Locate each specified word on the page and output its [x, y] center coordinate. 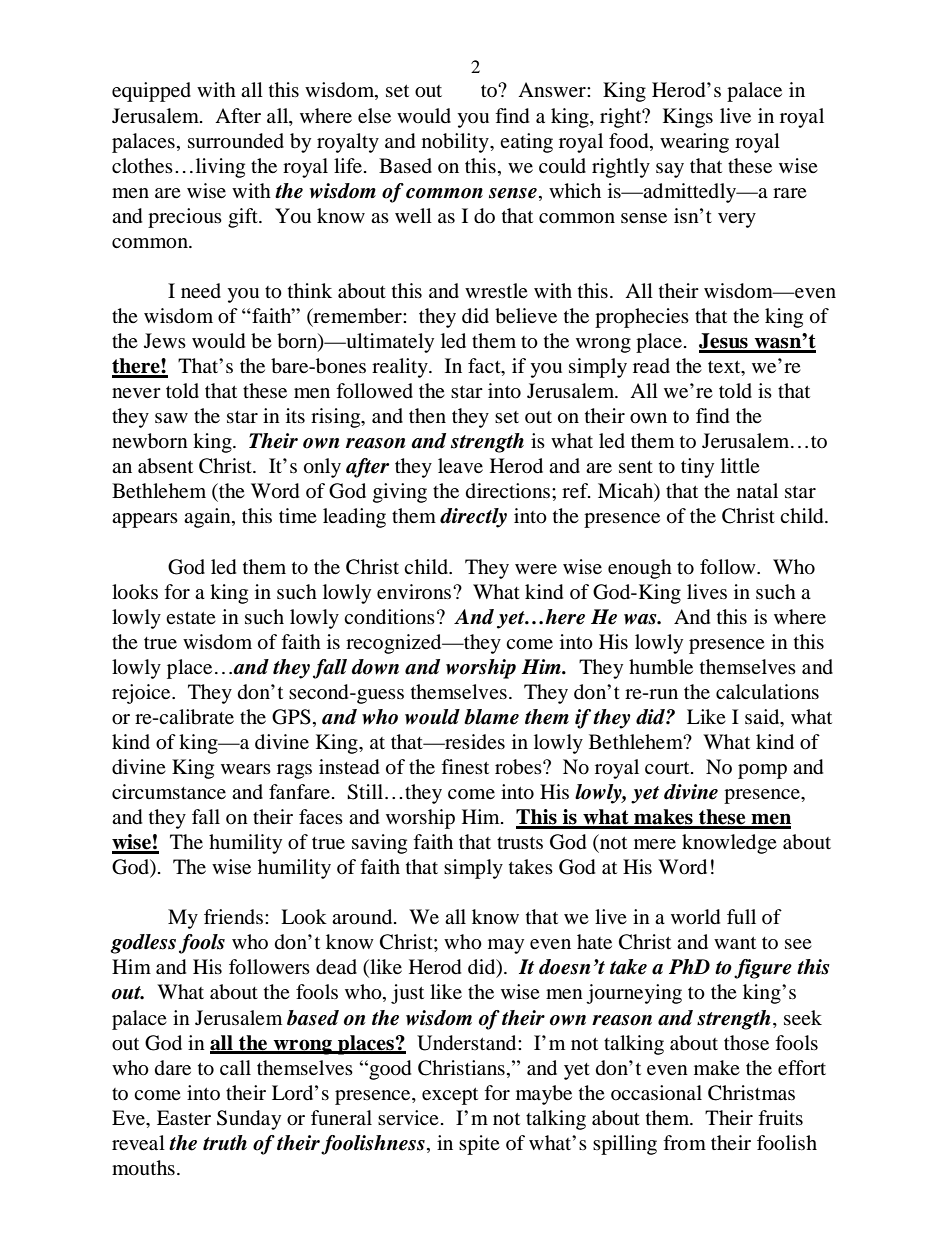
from [684, 1143]
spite [479, 1145]
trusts [520, 843]
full [741, 916]
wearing [694, 143]
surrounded [236, 141]
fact [485, 367]
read [651, 365]
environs [415, 591]
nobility [456, 143]
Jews [165, 340]
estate [191, 618]
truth [225, 1142]
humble [661, 667]
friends [233, 916]
